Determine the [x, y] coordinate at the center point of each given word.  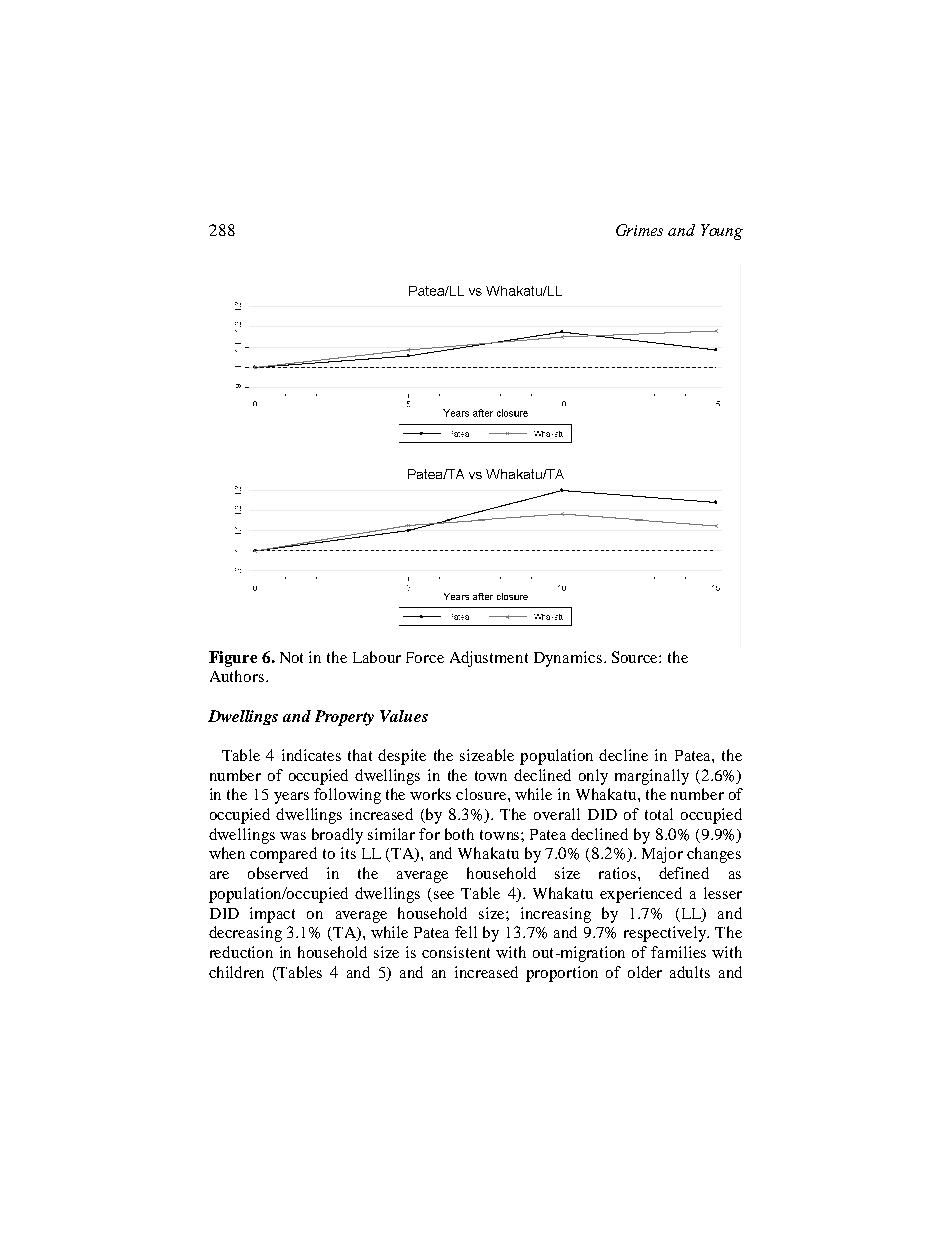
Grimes [639, 230]
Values [404, 716]
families [678, 952]
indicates [311, 755]
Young [722, 232]
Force [425, 657]
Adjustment [489, 659]
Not [291, 657]
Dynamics [568, 659]
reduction [241, 952]
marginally [652, 777]
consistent [456, 952]
